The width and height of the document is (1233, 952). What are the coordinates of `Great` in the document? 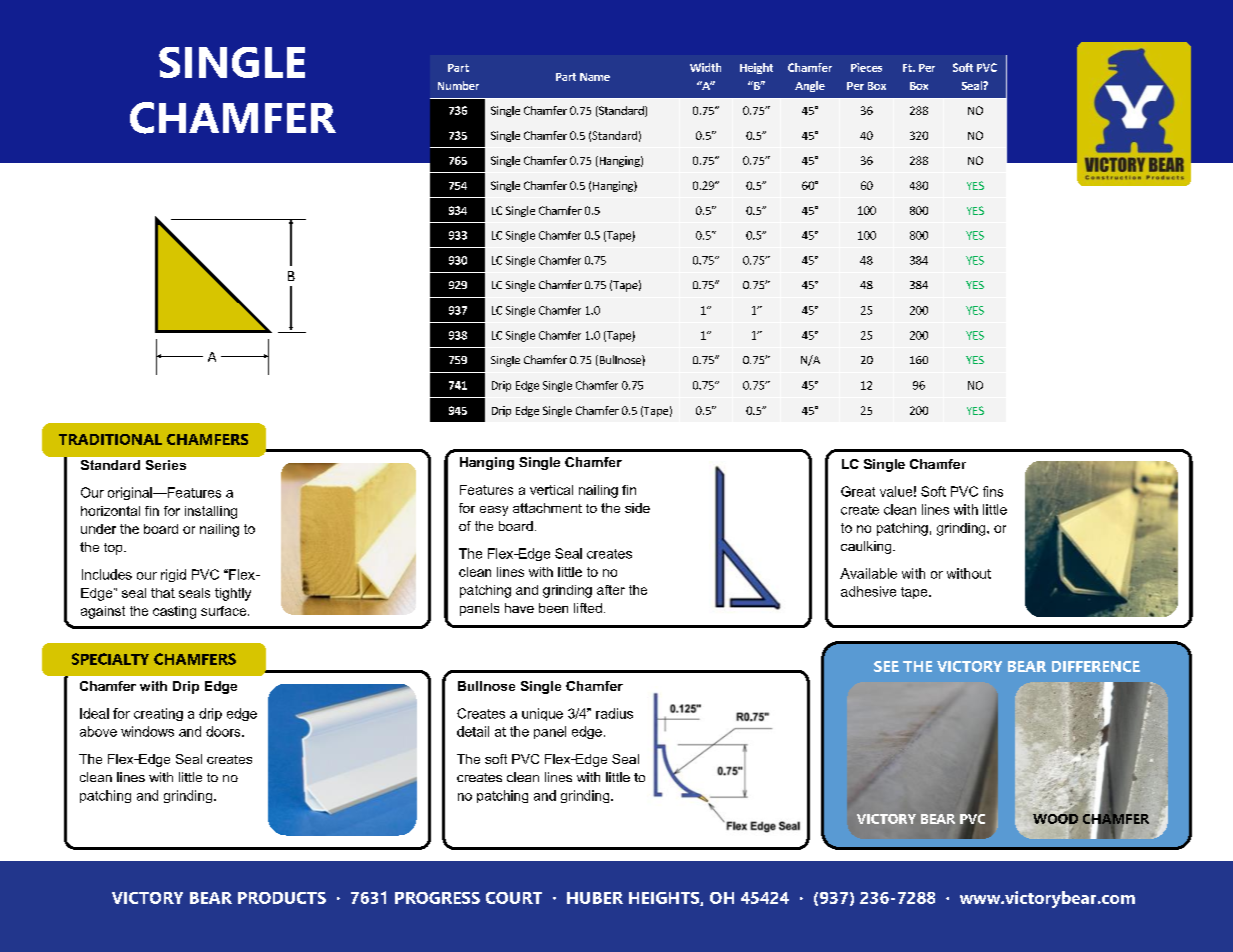 It's located at (858, 491).
